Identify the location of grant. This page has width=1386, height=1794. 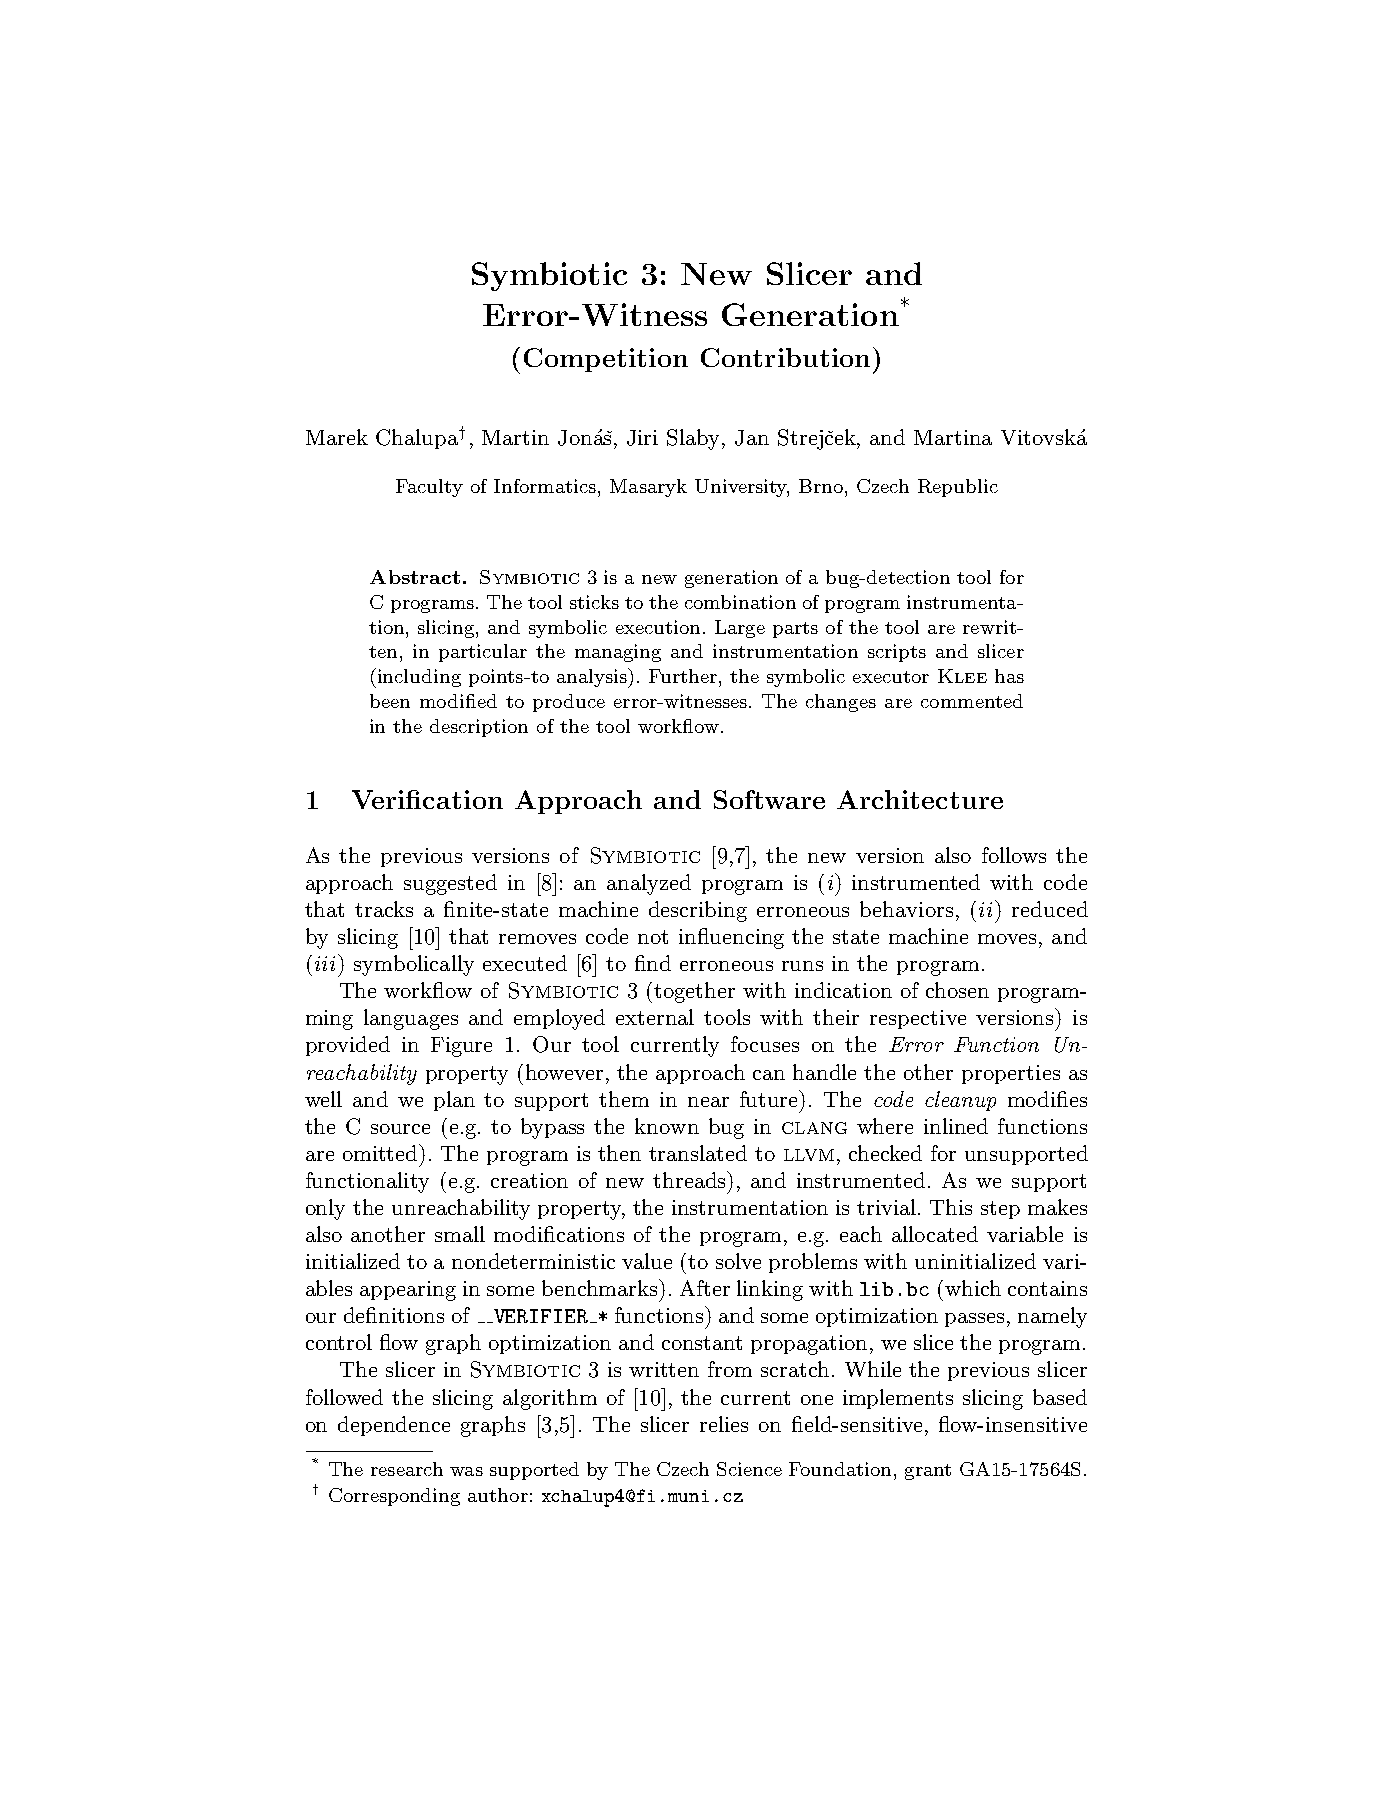
(928, 1472).
